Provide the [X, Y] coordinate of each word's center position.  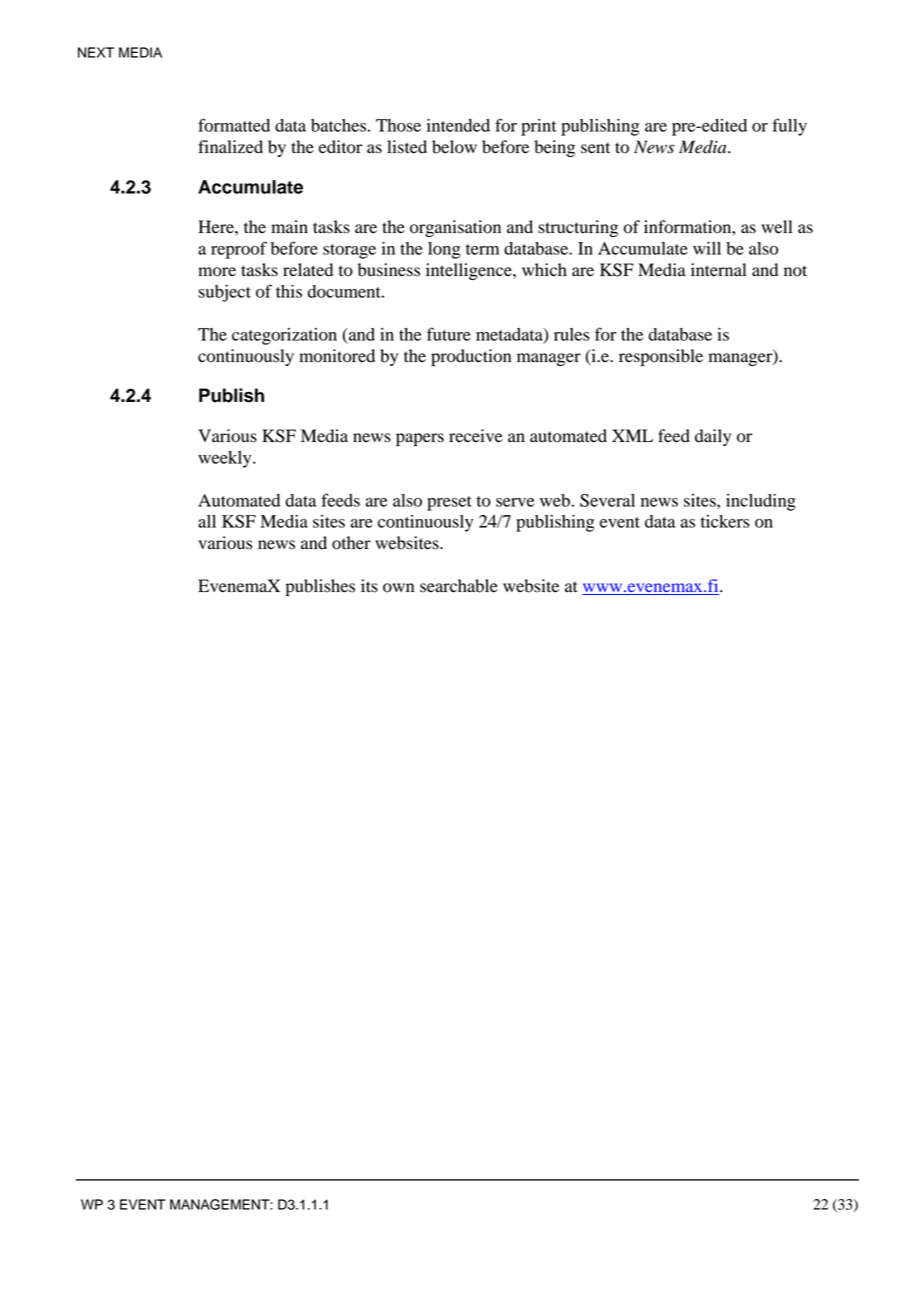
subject [224, 293]
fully [789, 127]
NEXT [96, 52]
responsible [661, 357]
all [207, 521]
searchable [459, 586]
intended [458, 125]
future [449, 334]
